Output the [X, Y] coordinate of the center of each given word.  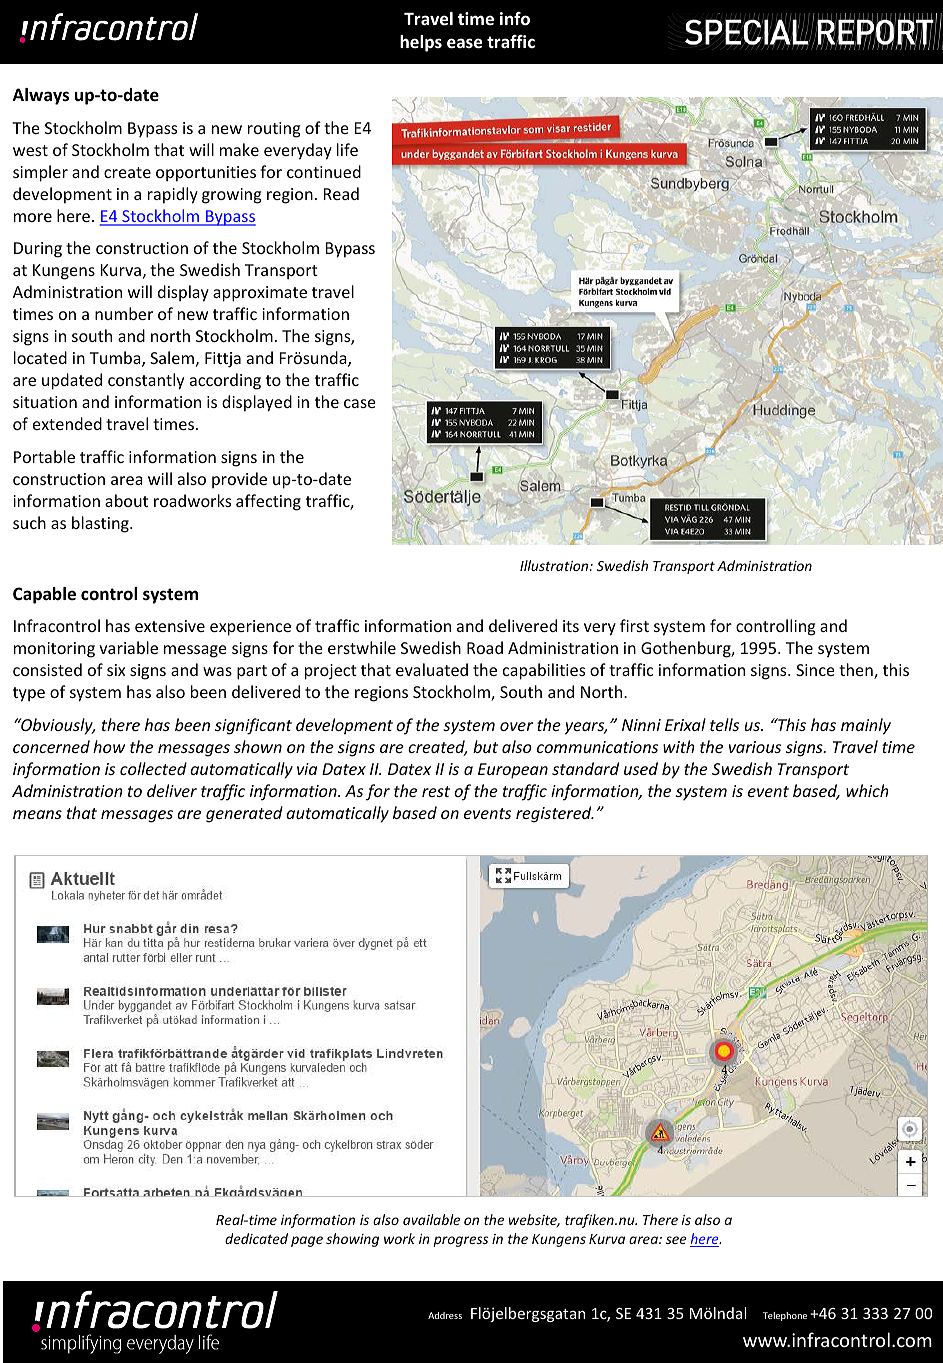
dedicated [256, 1238]
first [634, 625]
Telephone [785, 1316]
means [37, 814]
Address [445, 1315]
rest [436, 791]
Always [41, 96]
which [867, 790]
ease [464, 43]
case [360, 403]
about [126, 500]
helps [421, 43]
